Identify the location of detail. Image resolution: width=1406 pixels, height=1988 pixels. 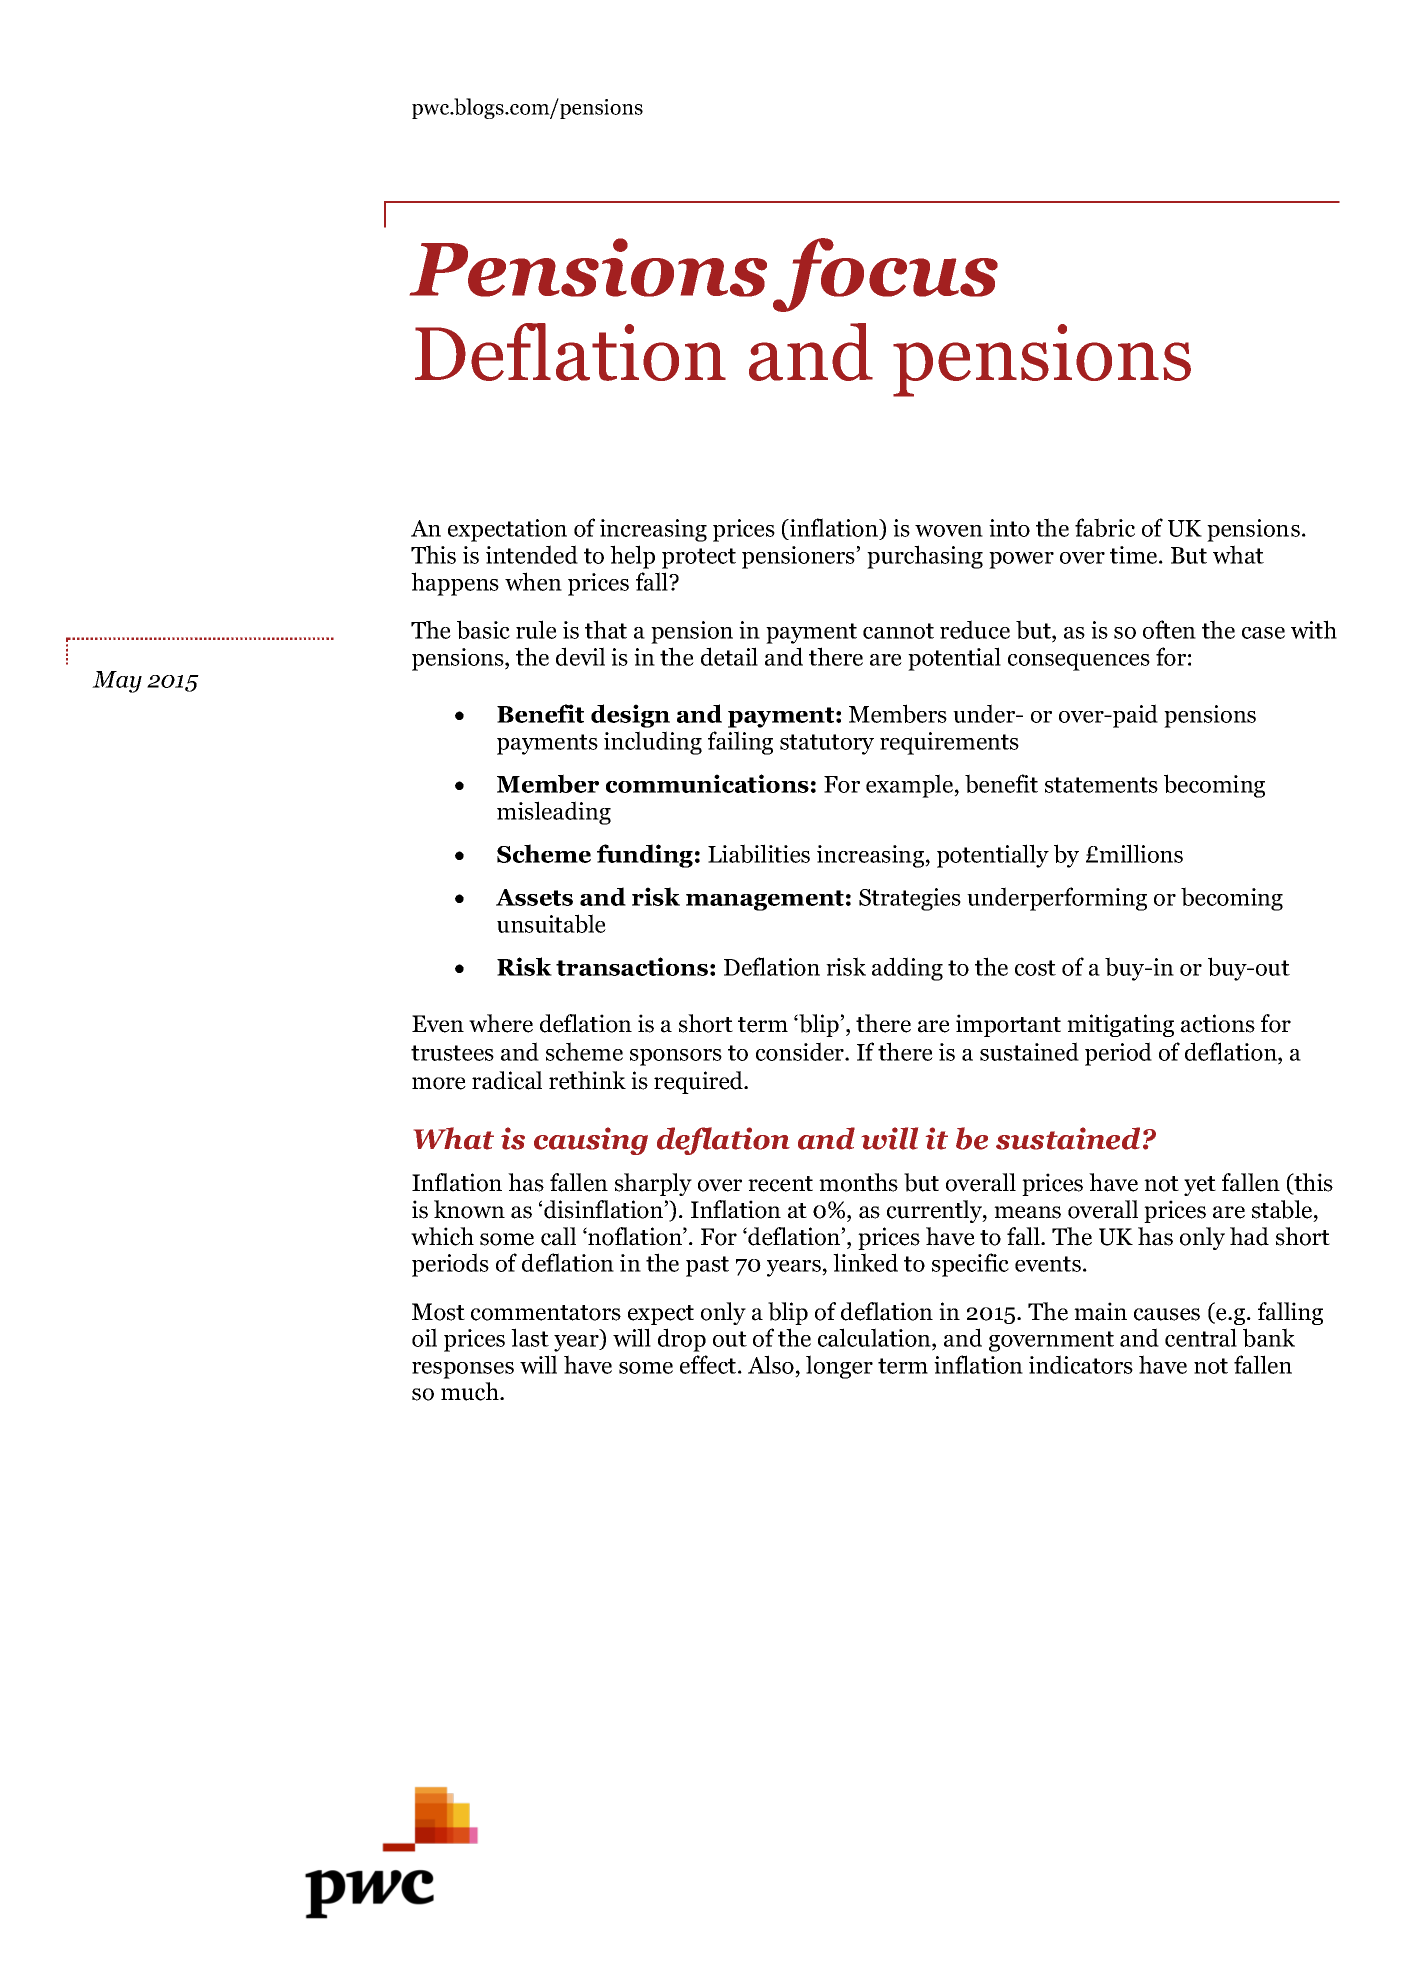
(729, 656).
